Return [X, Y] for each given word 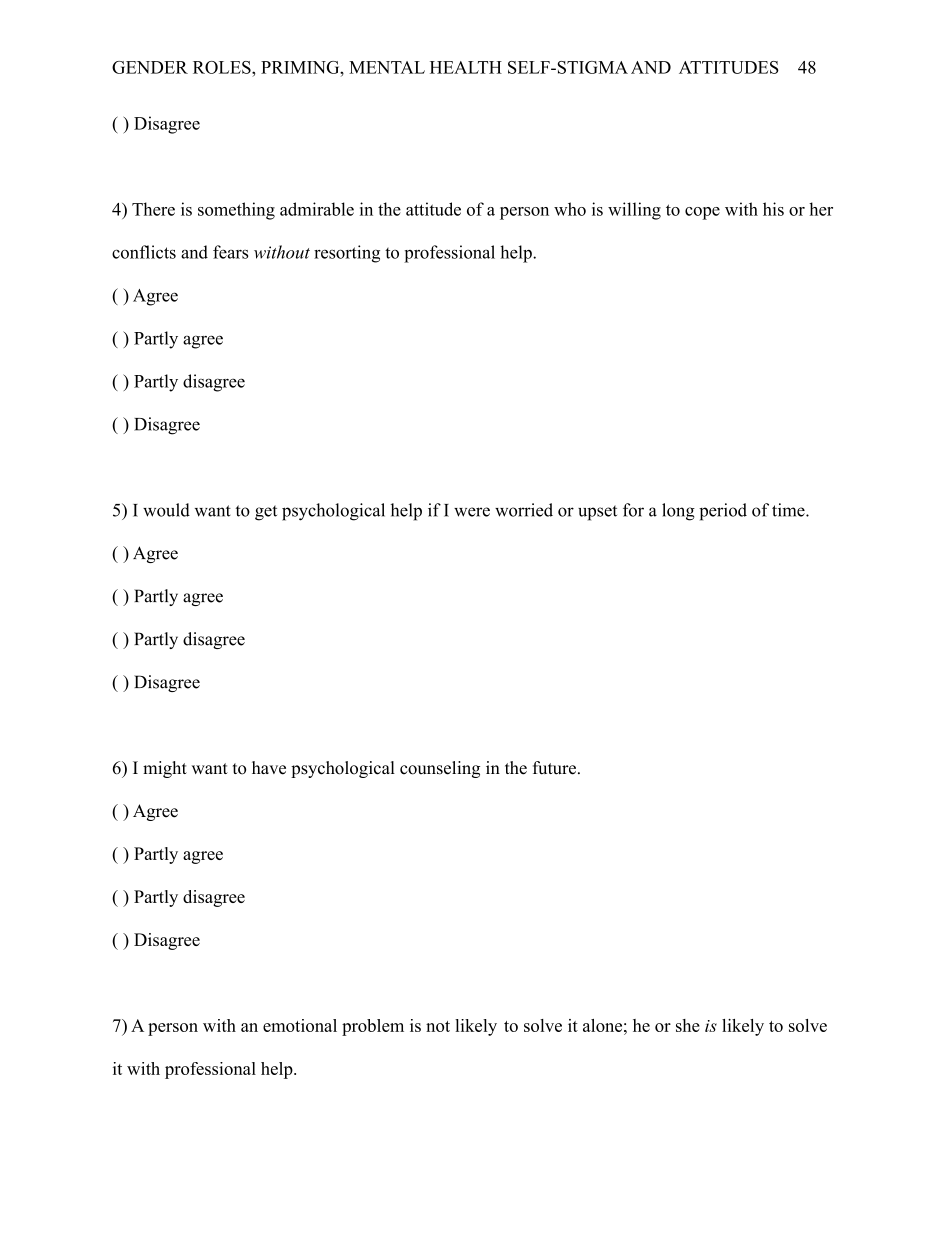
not [438, 1026]
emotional [300, 1025]
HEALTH [466, 67]
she [688, 1025]
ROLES [223, 67]
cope [702, 213]
